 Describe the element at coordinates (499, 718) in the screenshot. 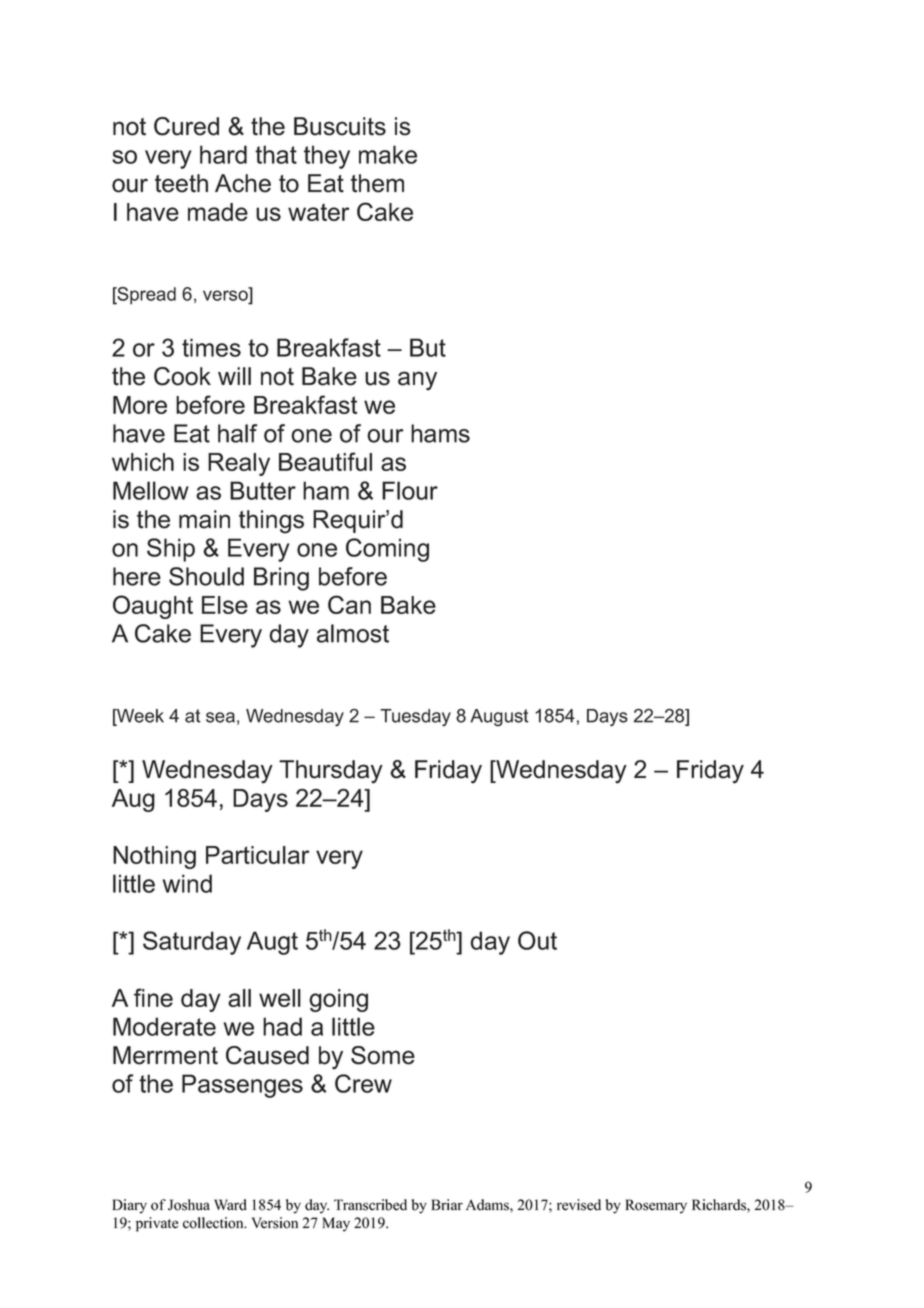

I see `August` at that location.
